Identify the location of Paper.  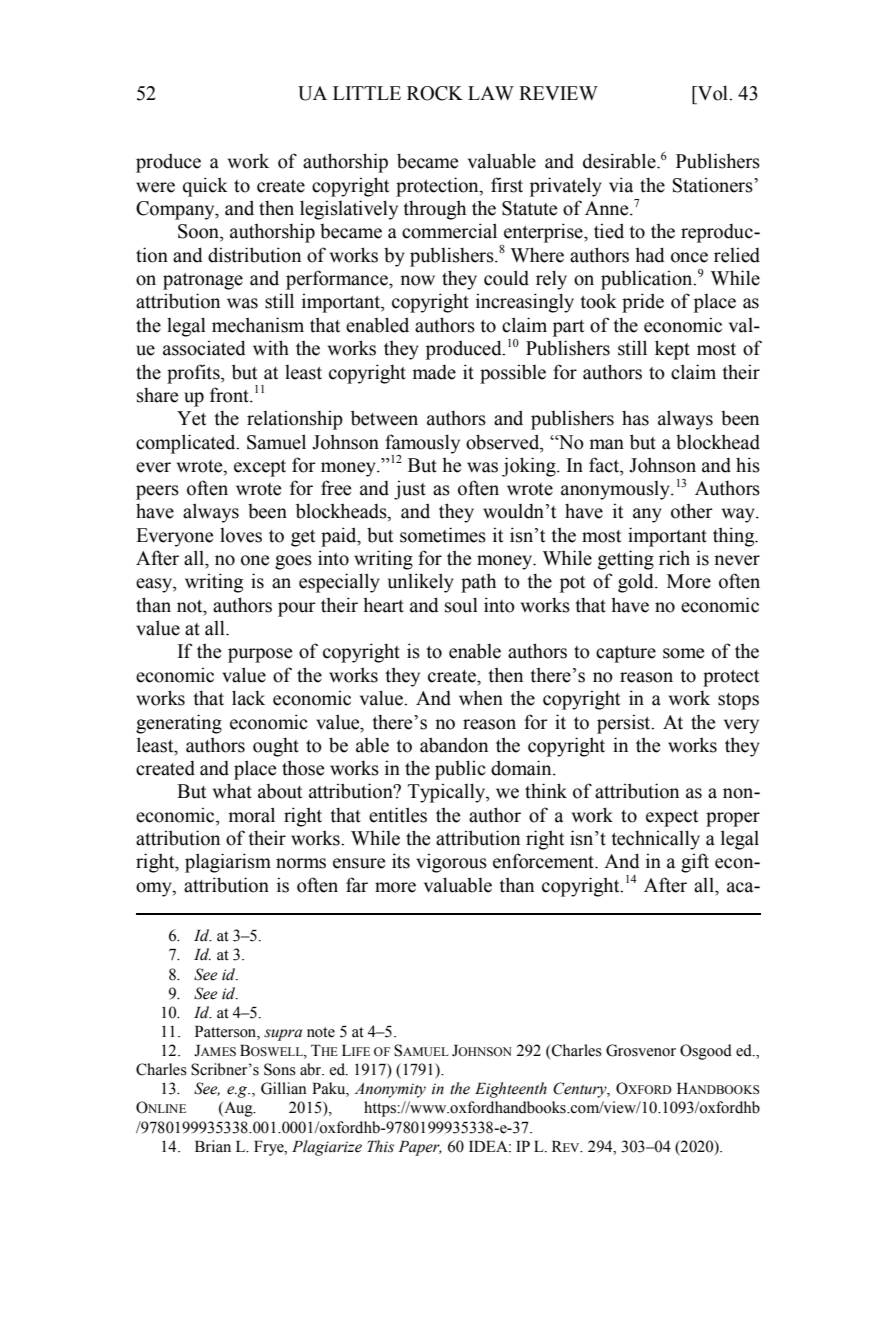
(420, 1148).
